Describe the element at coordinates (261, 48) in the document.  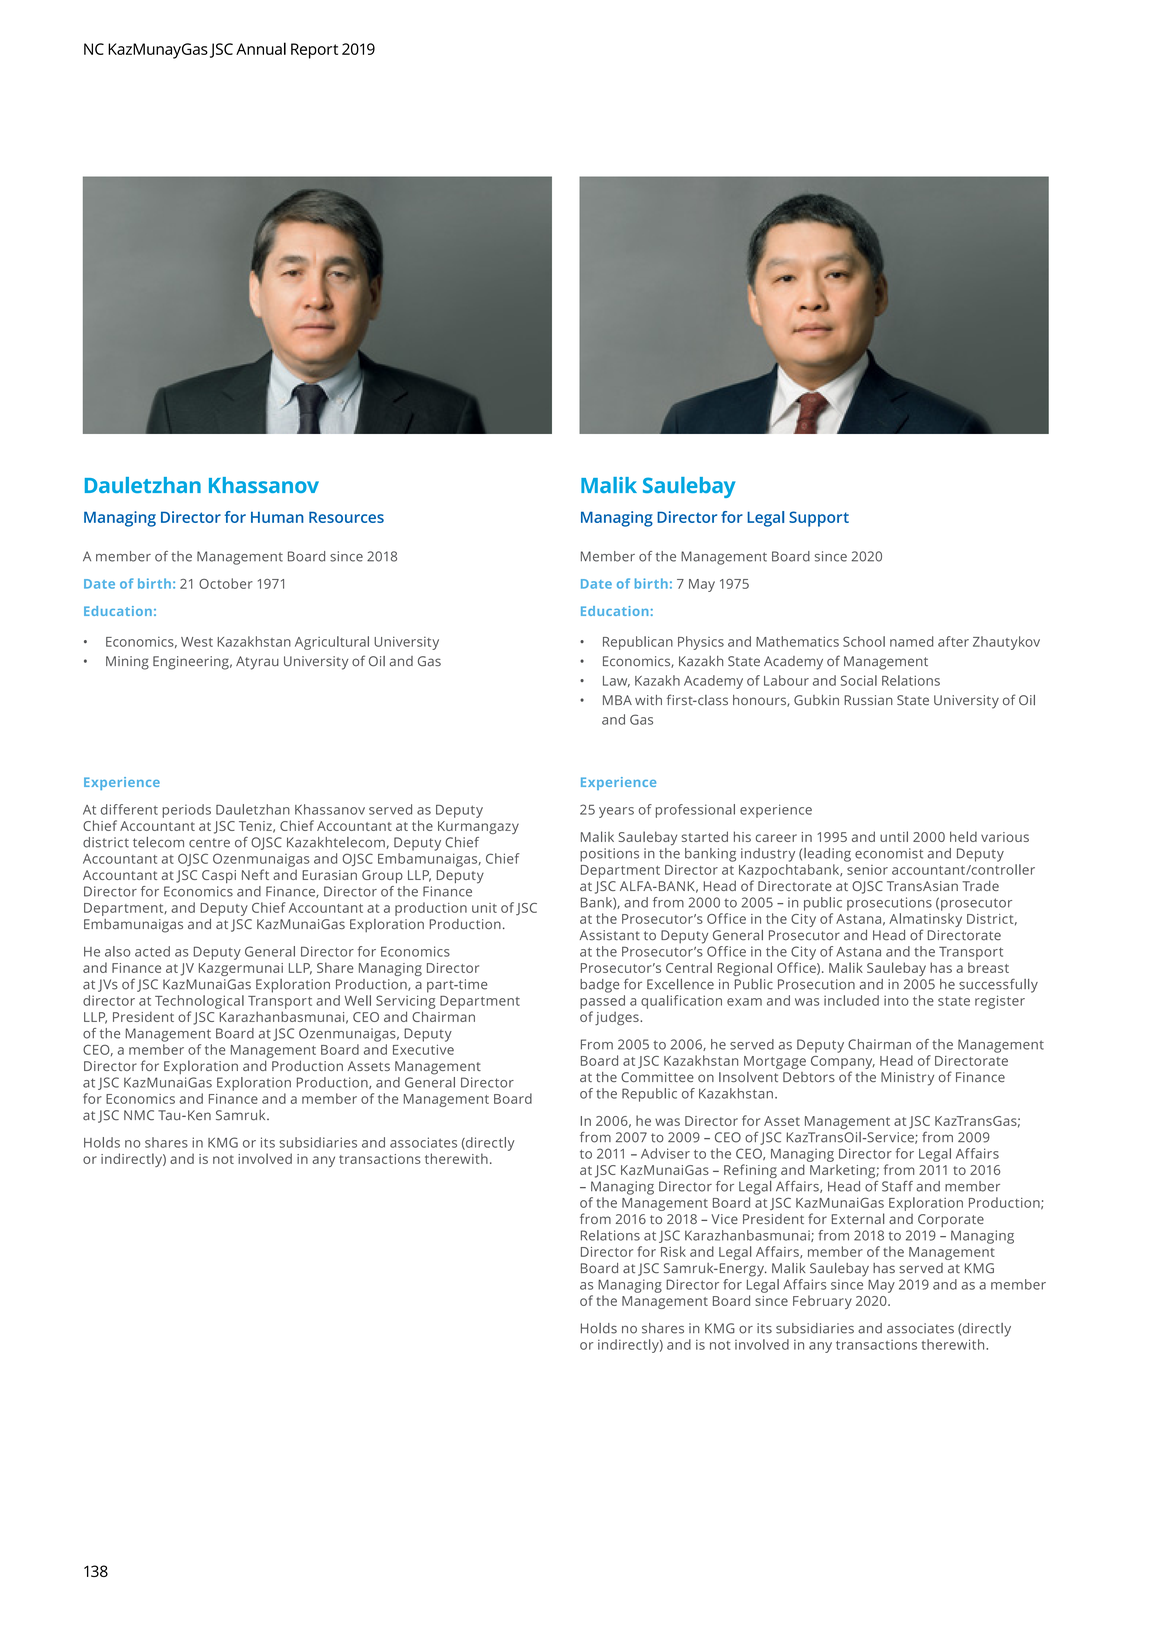
I see `Annual` at that location.
